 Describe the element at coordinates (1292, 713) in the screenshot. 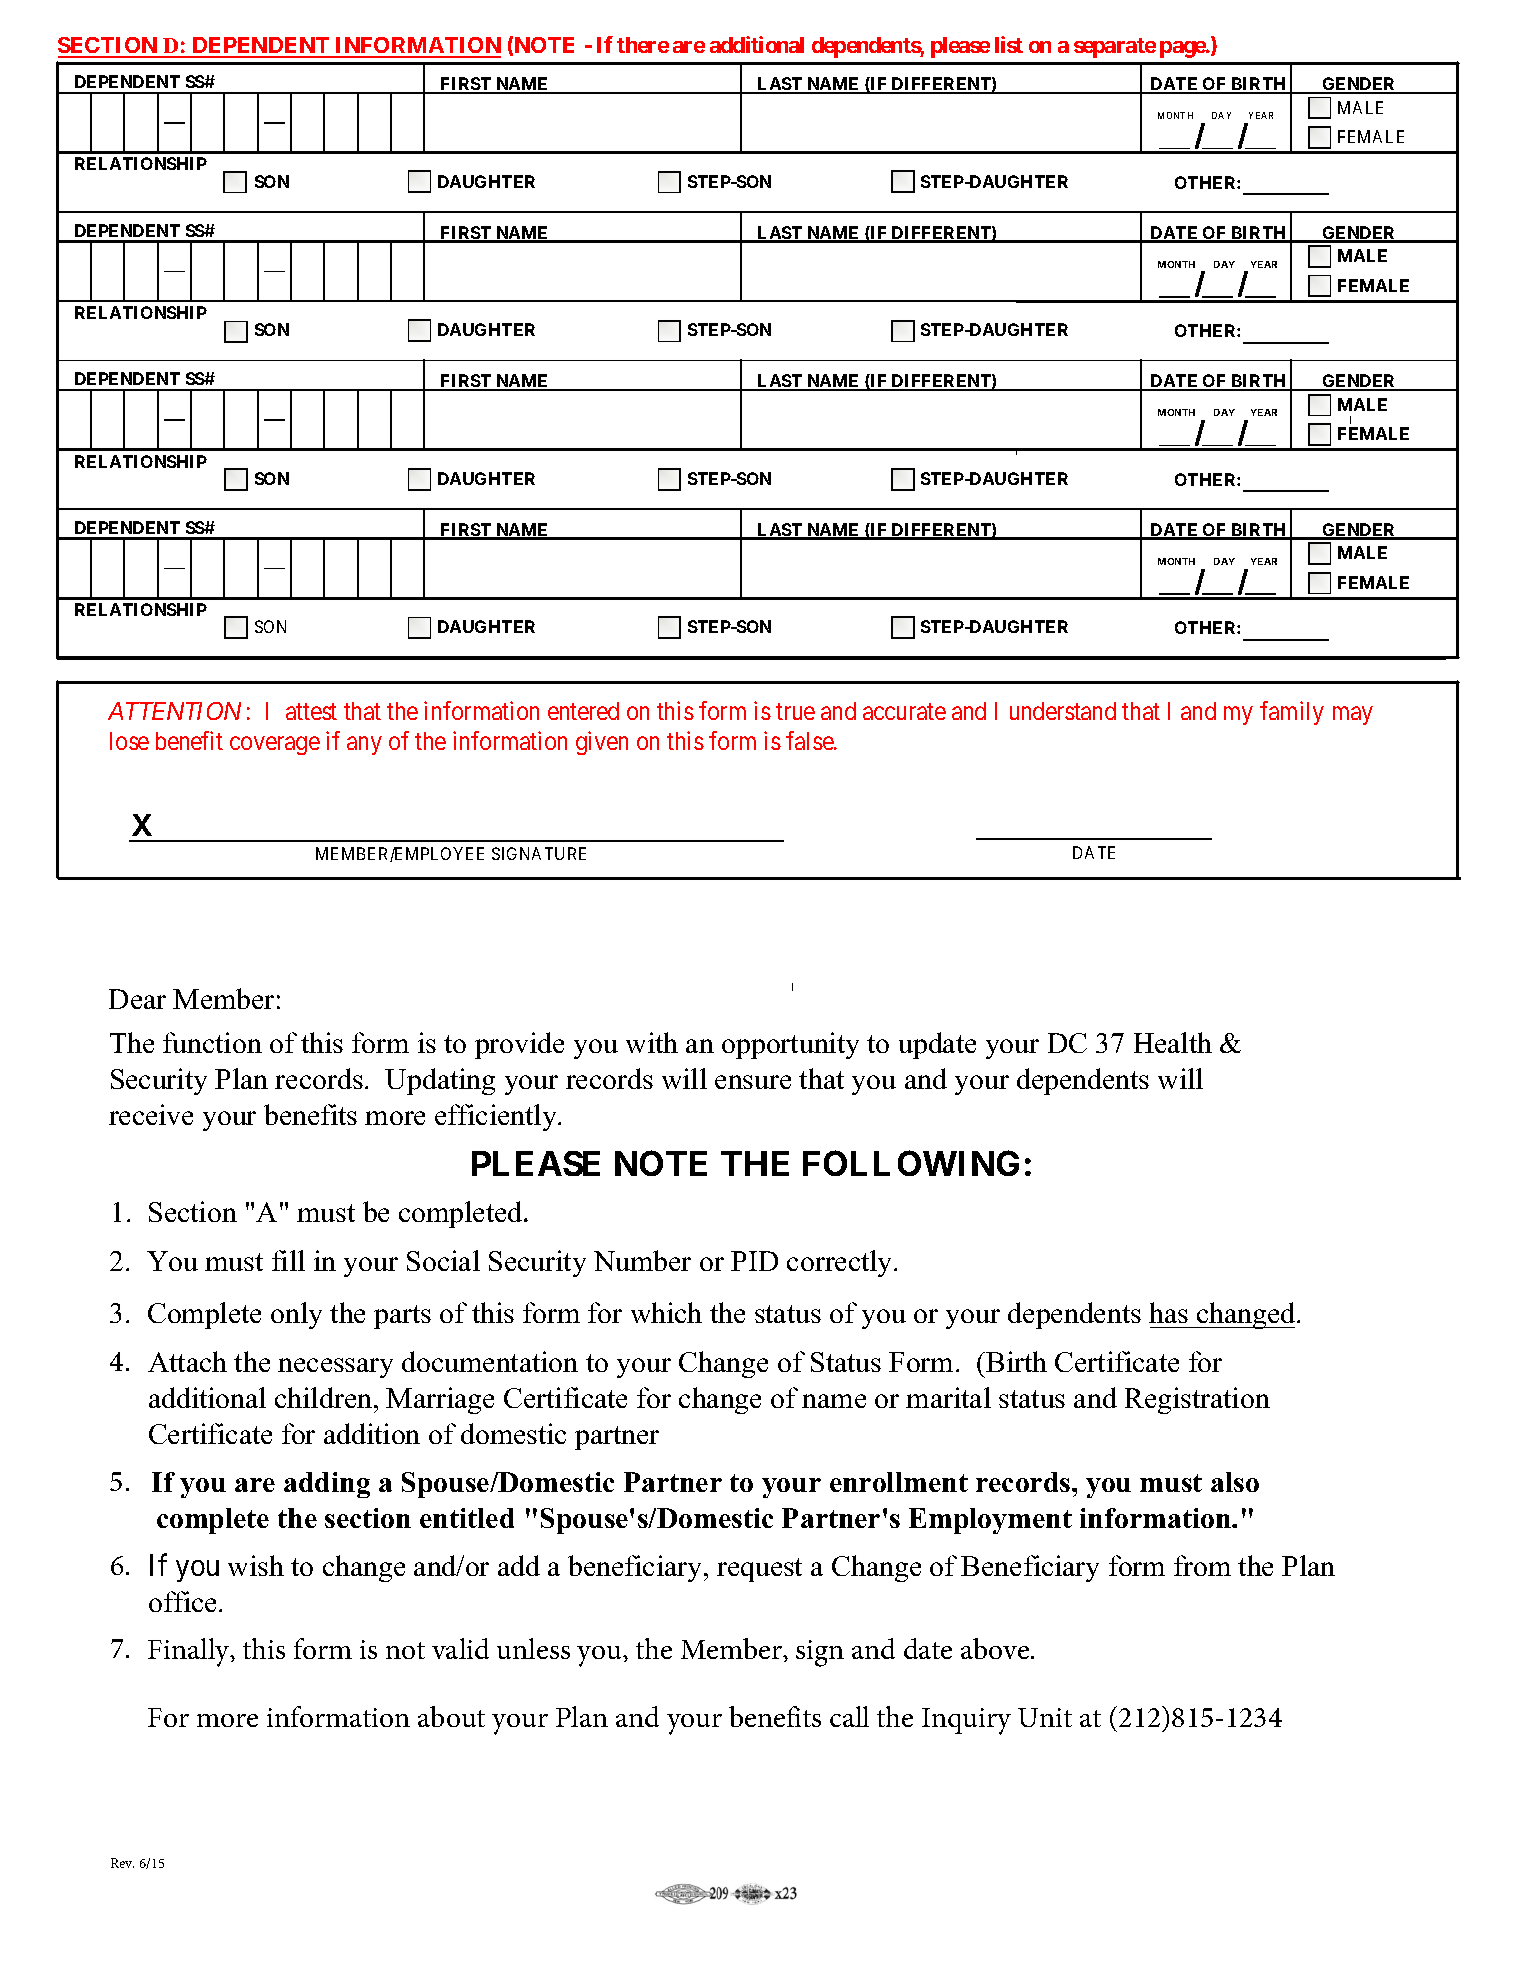

I see `family` at that location.
